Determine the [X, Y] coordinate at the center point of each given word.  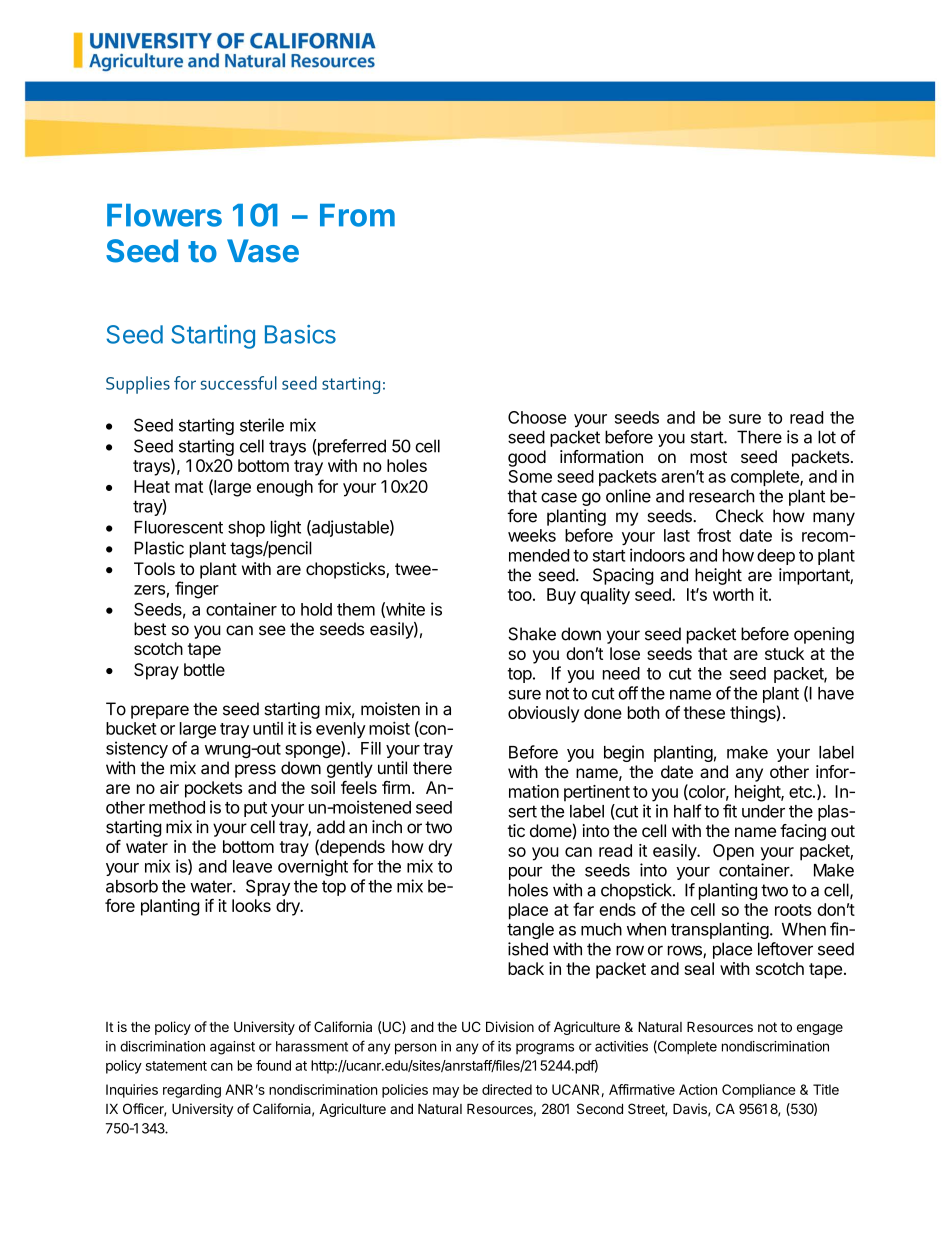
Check [740, 516]
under [763, 811]
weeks [532, 535]
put [255, 809]
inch [387, 827]
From [357, 215]
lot [827, 437]
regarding [192, 1091]
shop [246, 529]
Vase [263, 251]
